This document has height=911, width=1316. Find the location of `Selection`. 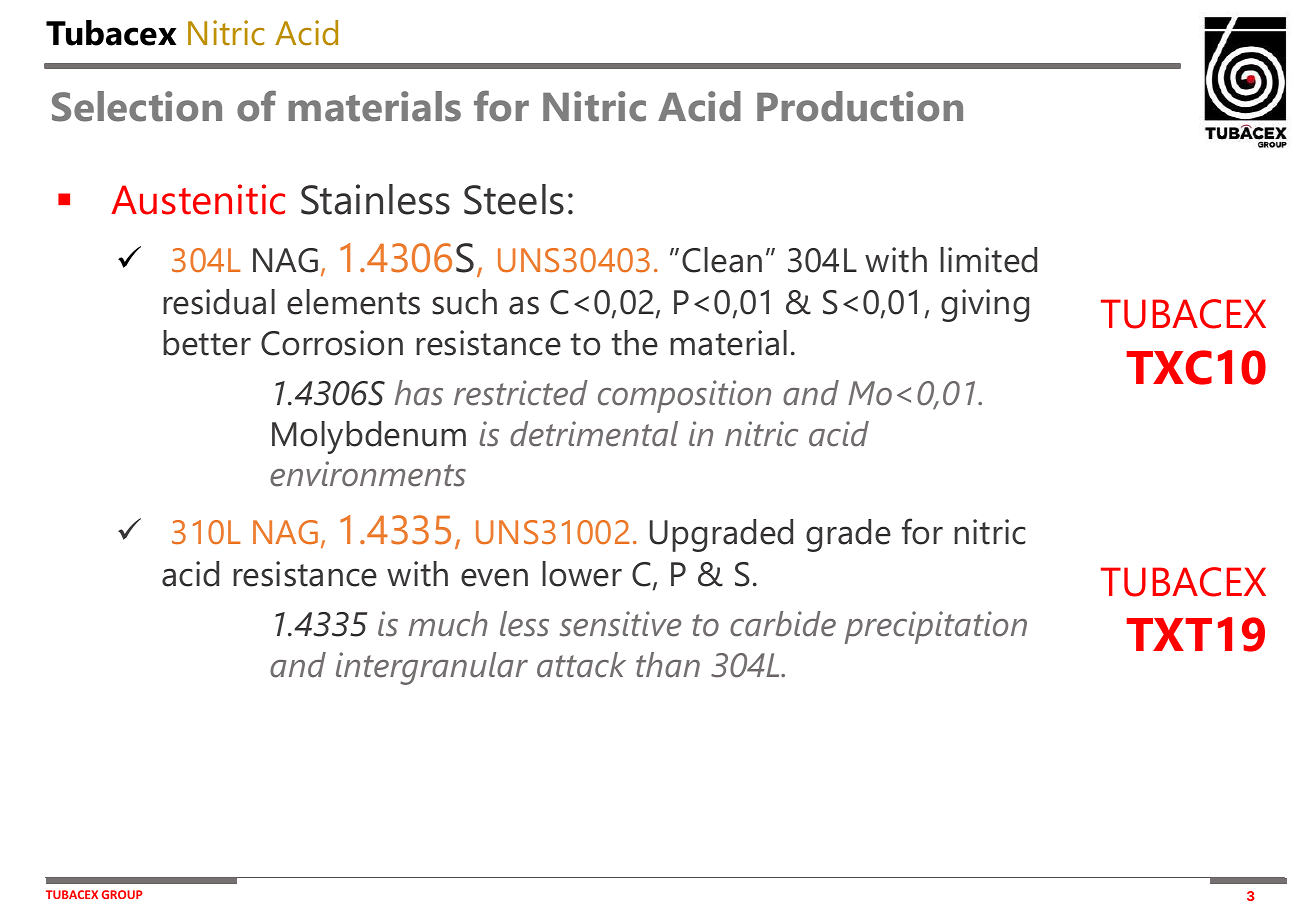

Selection is located at coordinates (137, 106).
